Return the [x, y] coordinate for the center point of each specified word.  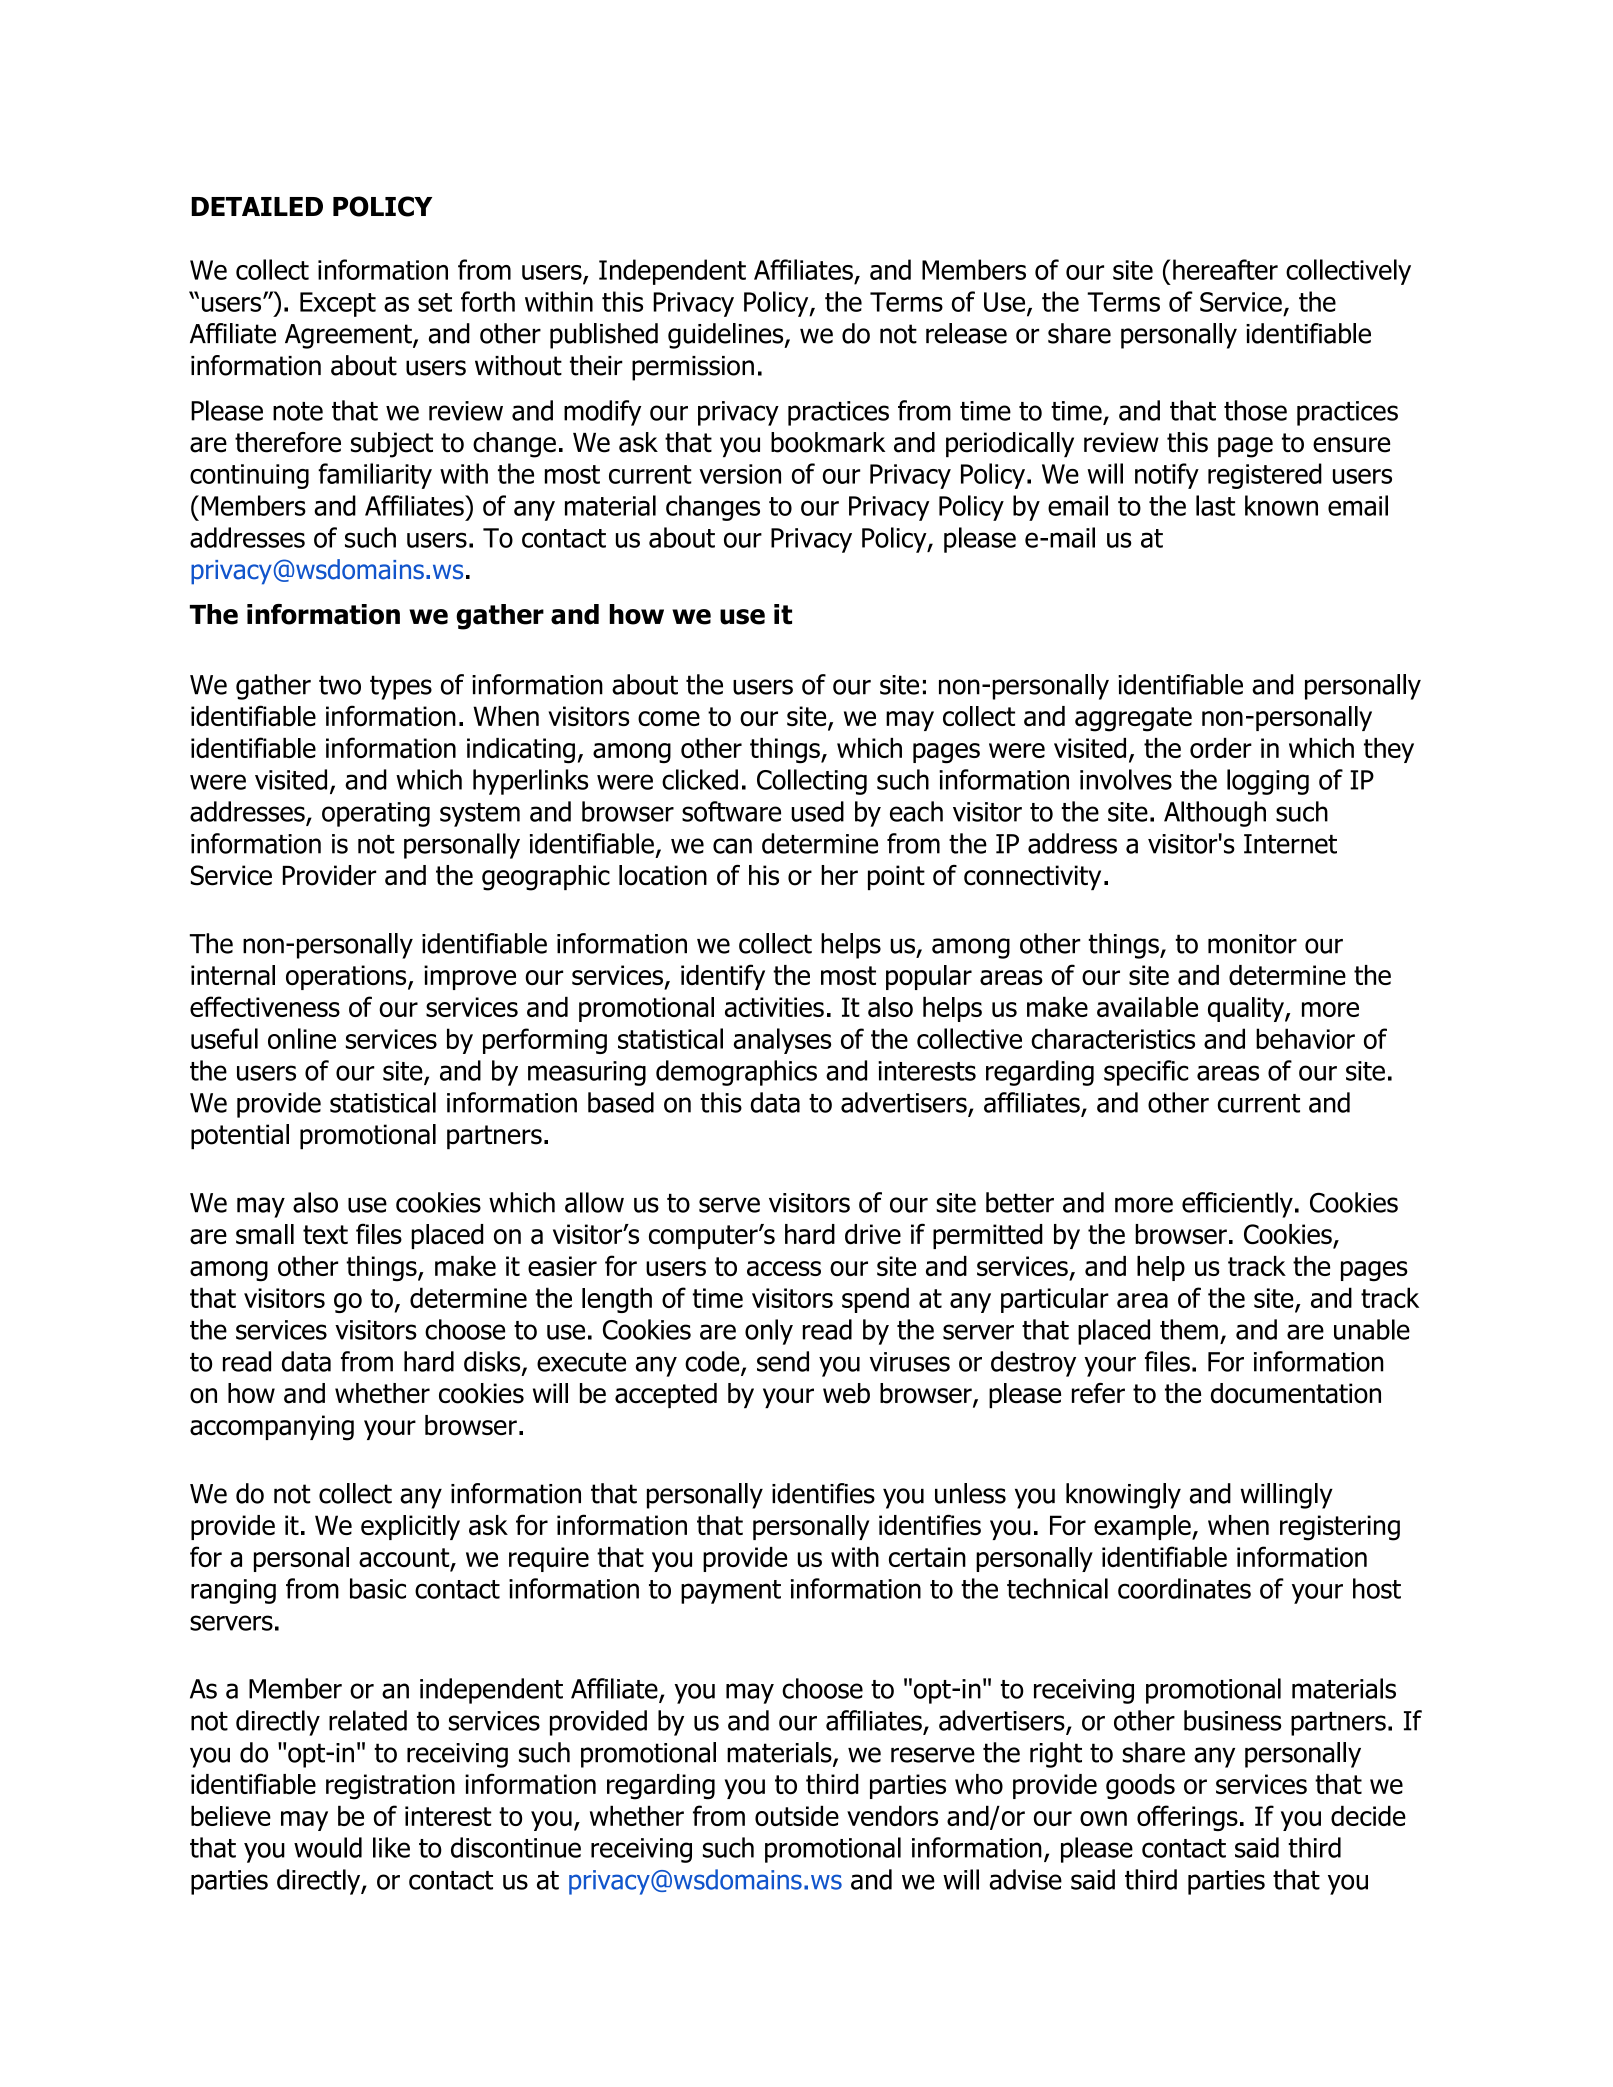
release [966, 333]
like [391, 1847]
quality [1247, 1009]
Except [338, 304]
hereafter [1225, 269]
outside [797, 1815]
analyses [782, 1041]
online [302, 1038]
